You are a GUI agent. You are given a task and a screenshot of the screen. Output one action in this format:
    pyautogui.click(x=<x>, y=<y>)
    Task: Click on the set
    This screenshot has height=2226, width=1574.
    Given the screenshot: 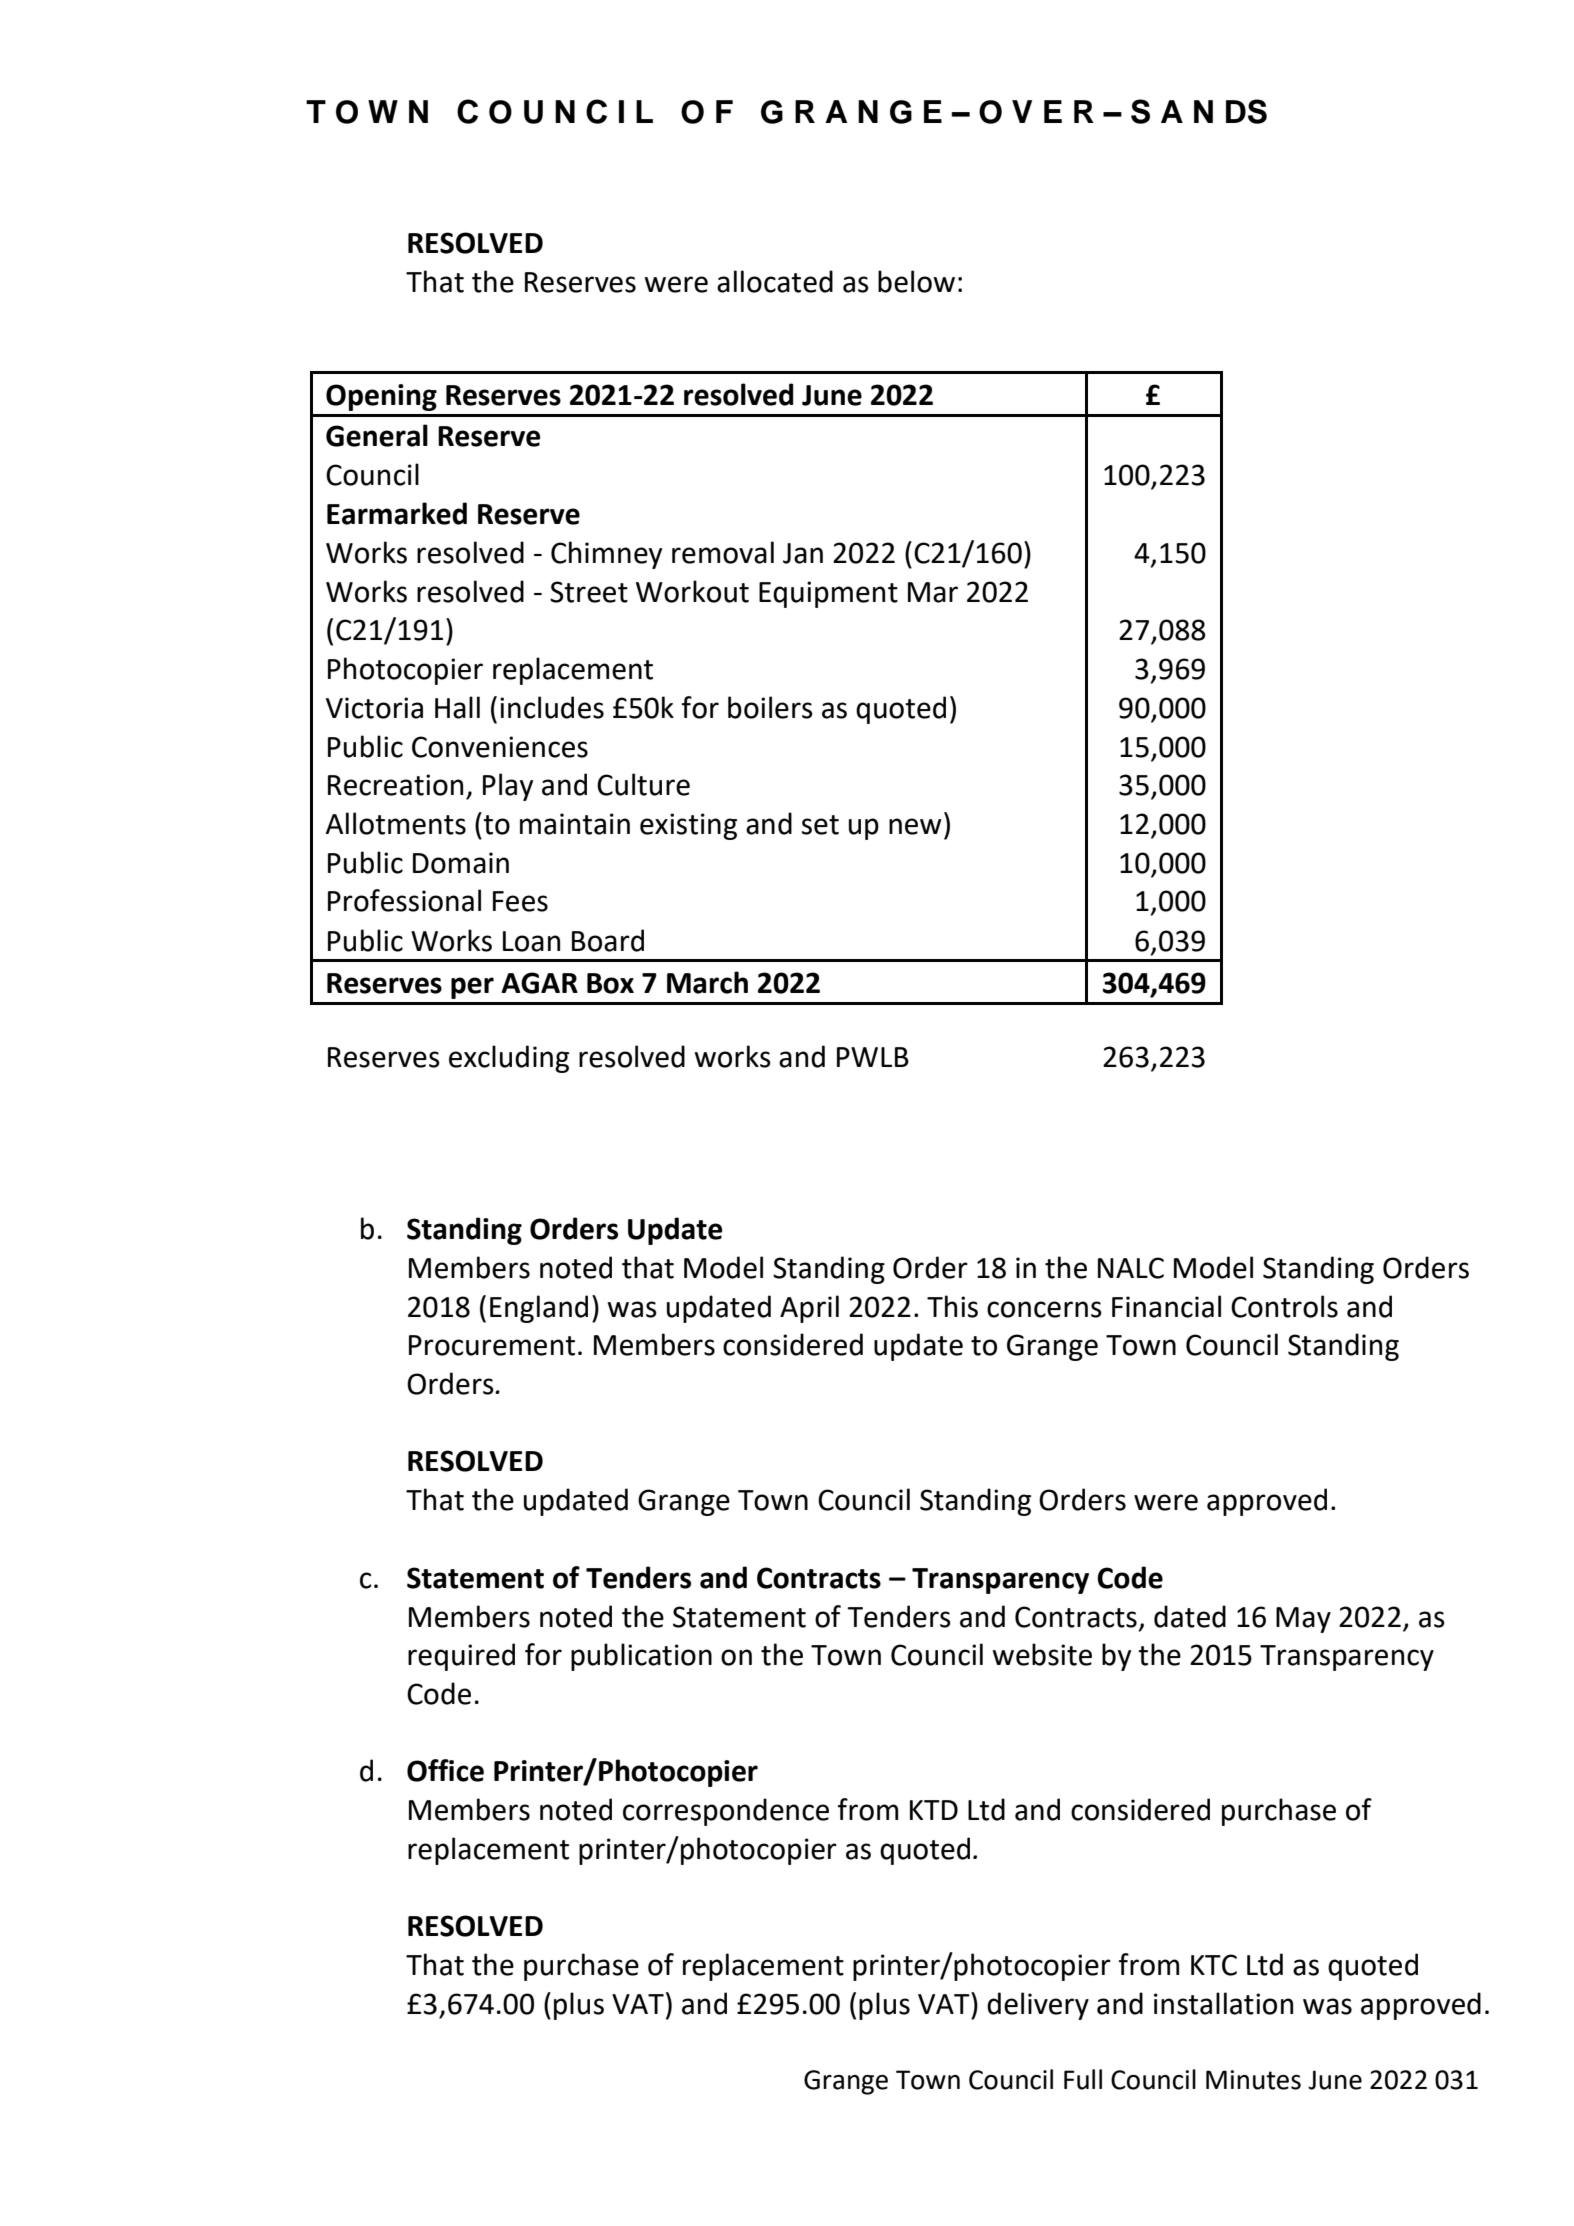 What is the action you would take?
    pyautogui.click(x=820, y=825)
